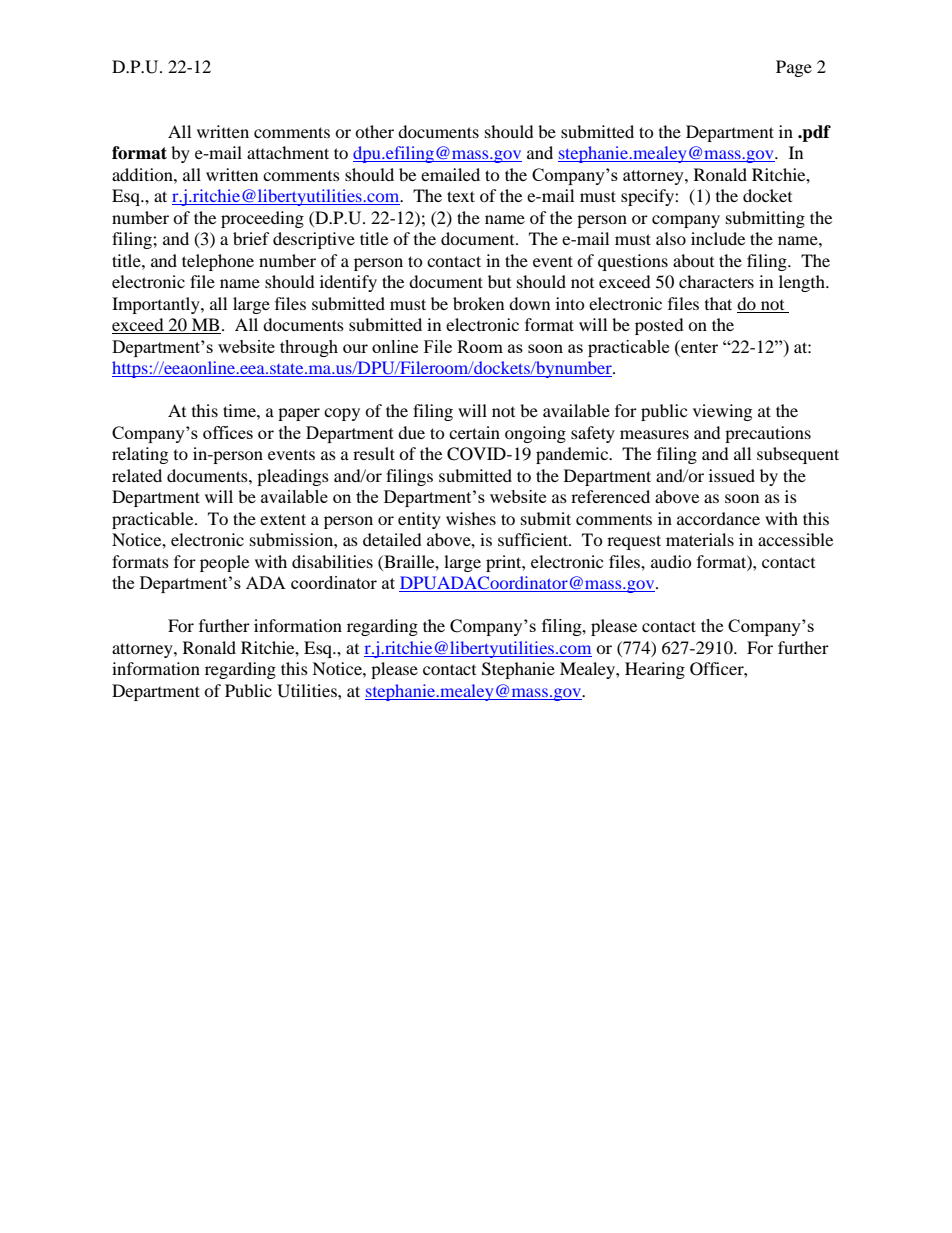 The height and width of the screenshot is (1233, 952). What do you see at coordinates (655, 670) in the screenshot?
I see `Hearing` at bounding box center [655, 670].
